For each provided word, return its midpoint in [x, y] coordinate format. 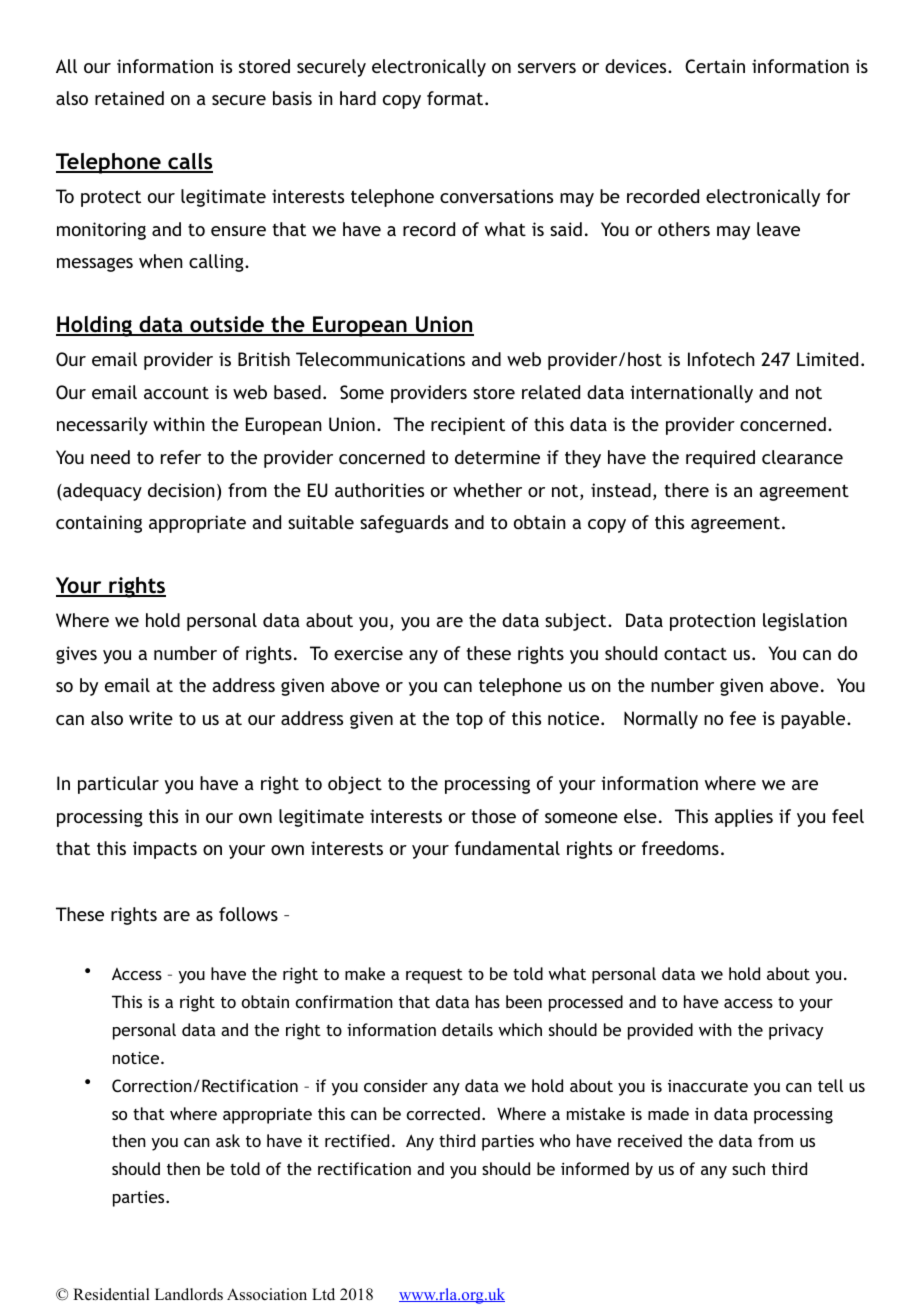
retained [129, 98]
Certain [715, 66]
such [748, 1168]
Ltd [323, 1294]
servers [547, 68]
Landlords [189, 1294]
